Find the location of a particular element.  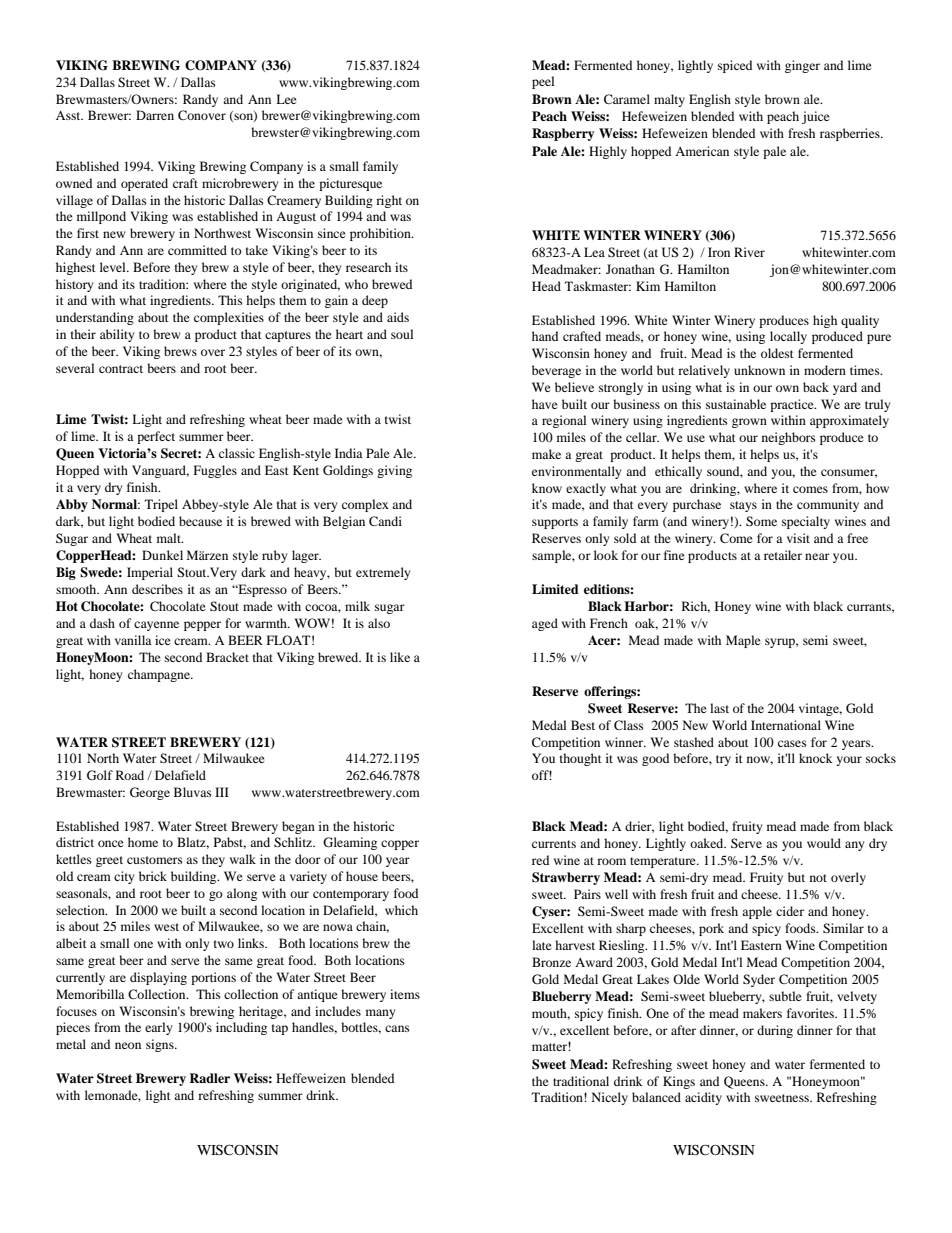

peel is located at coordinates (543, 82).
